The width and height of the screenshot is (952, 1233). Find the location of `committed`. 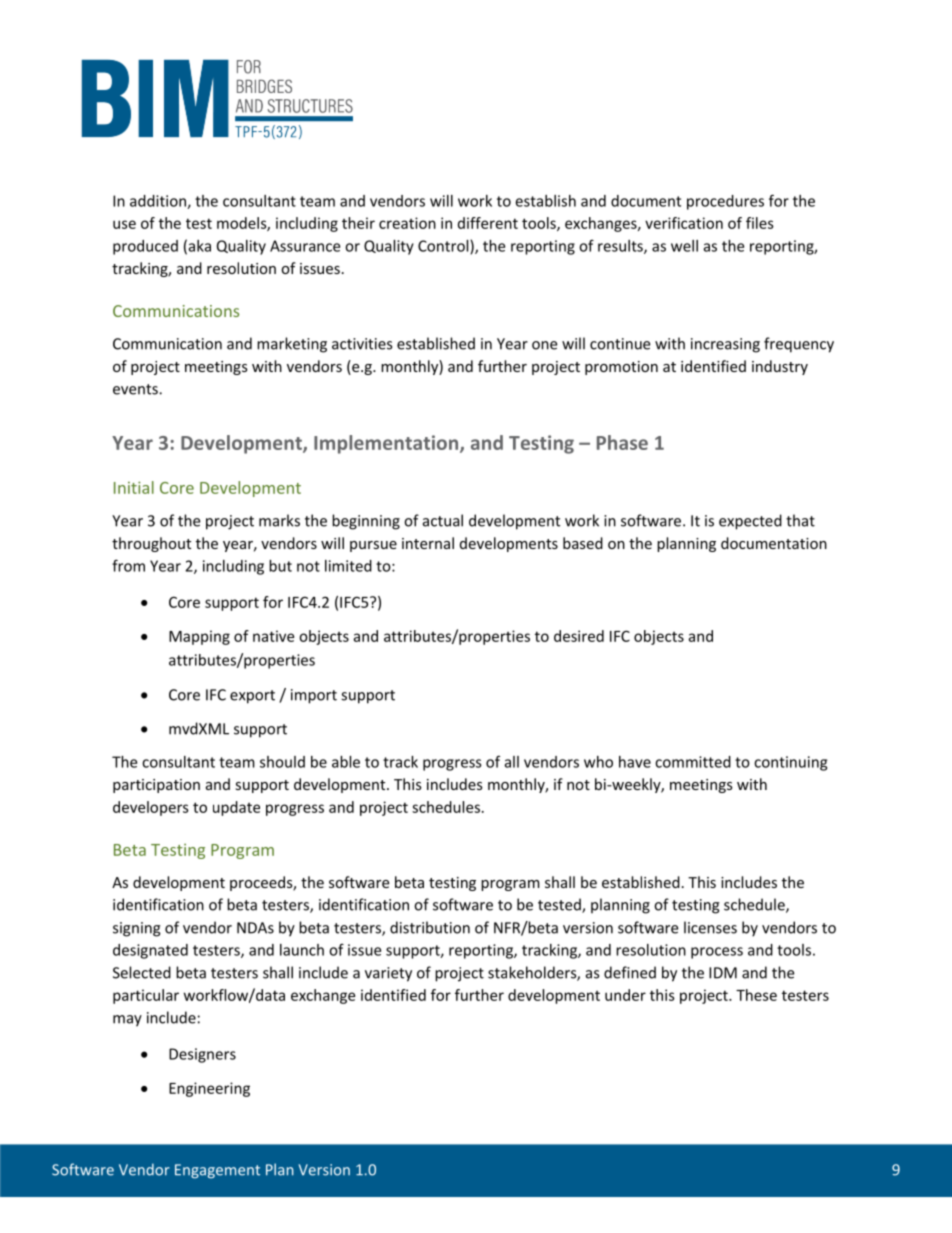

committed is located at coordinates (693, 762).
